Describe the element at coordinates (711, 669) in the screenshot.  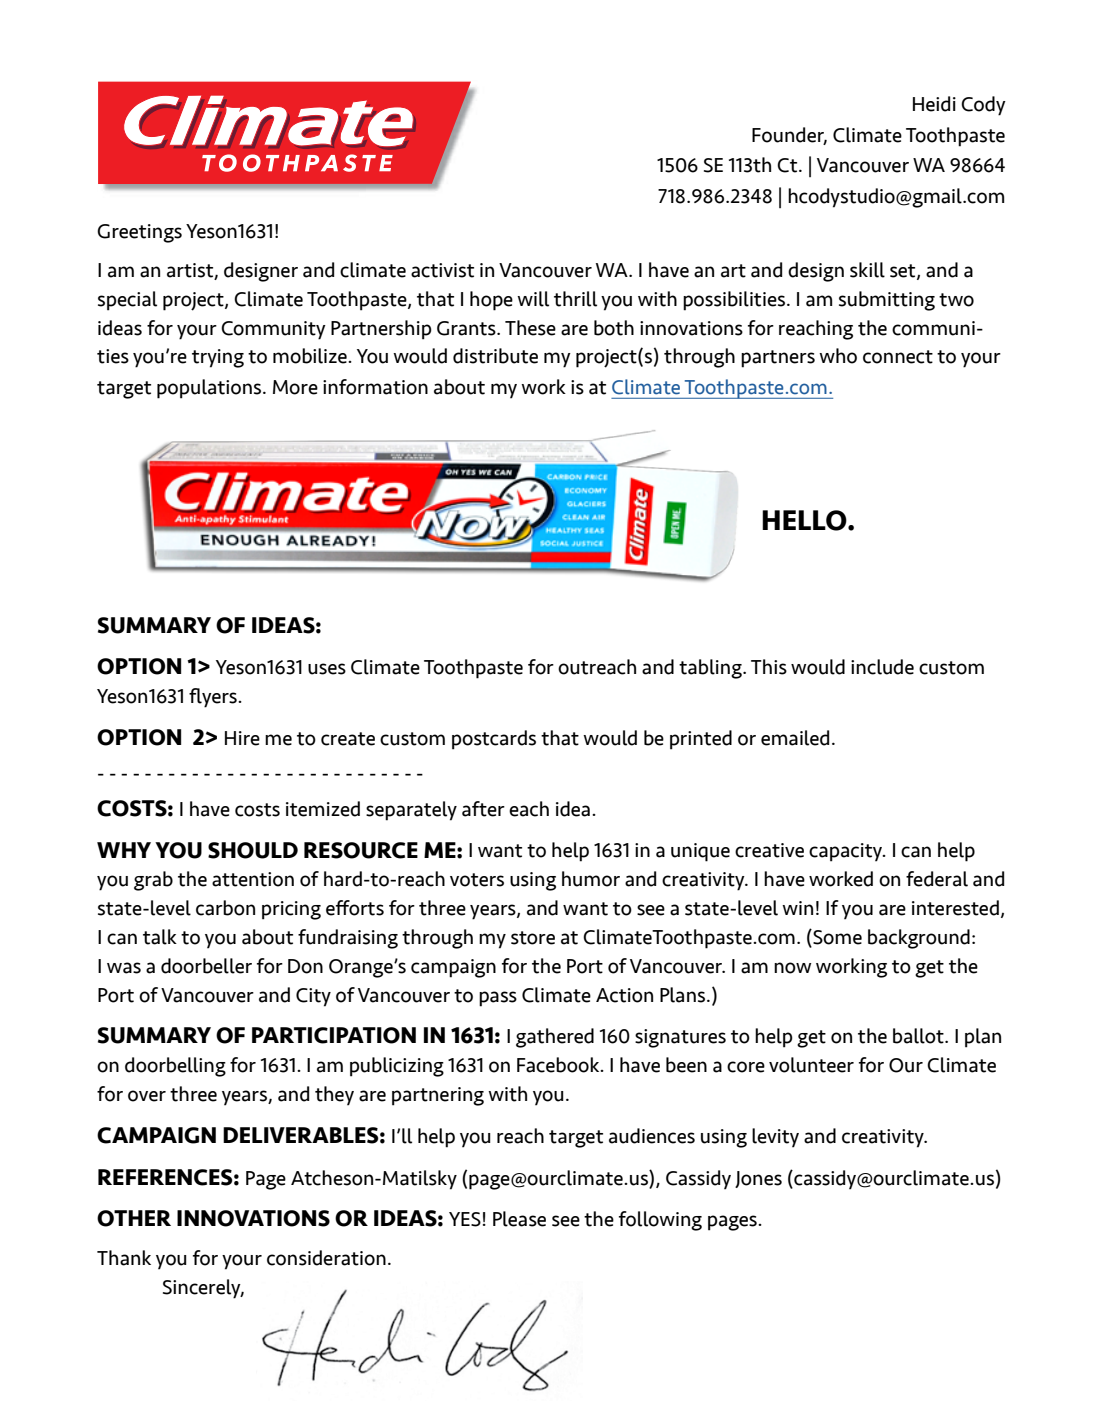
I see `tabling` at that location.
